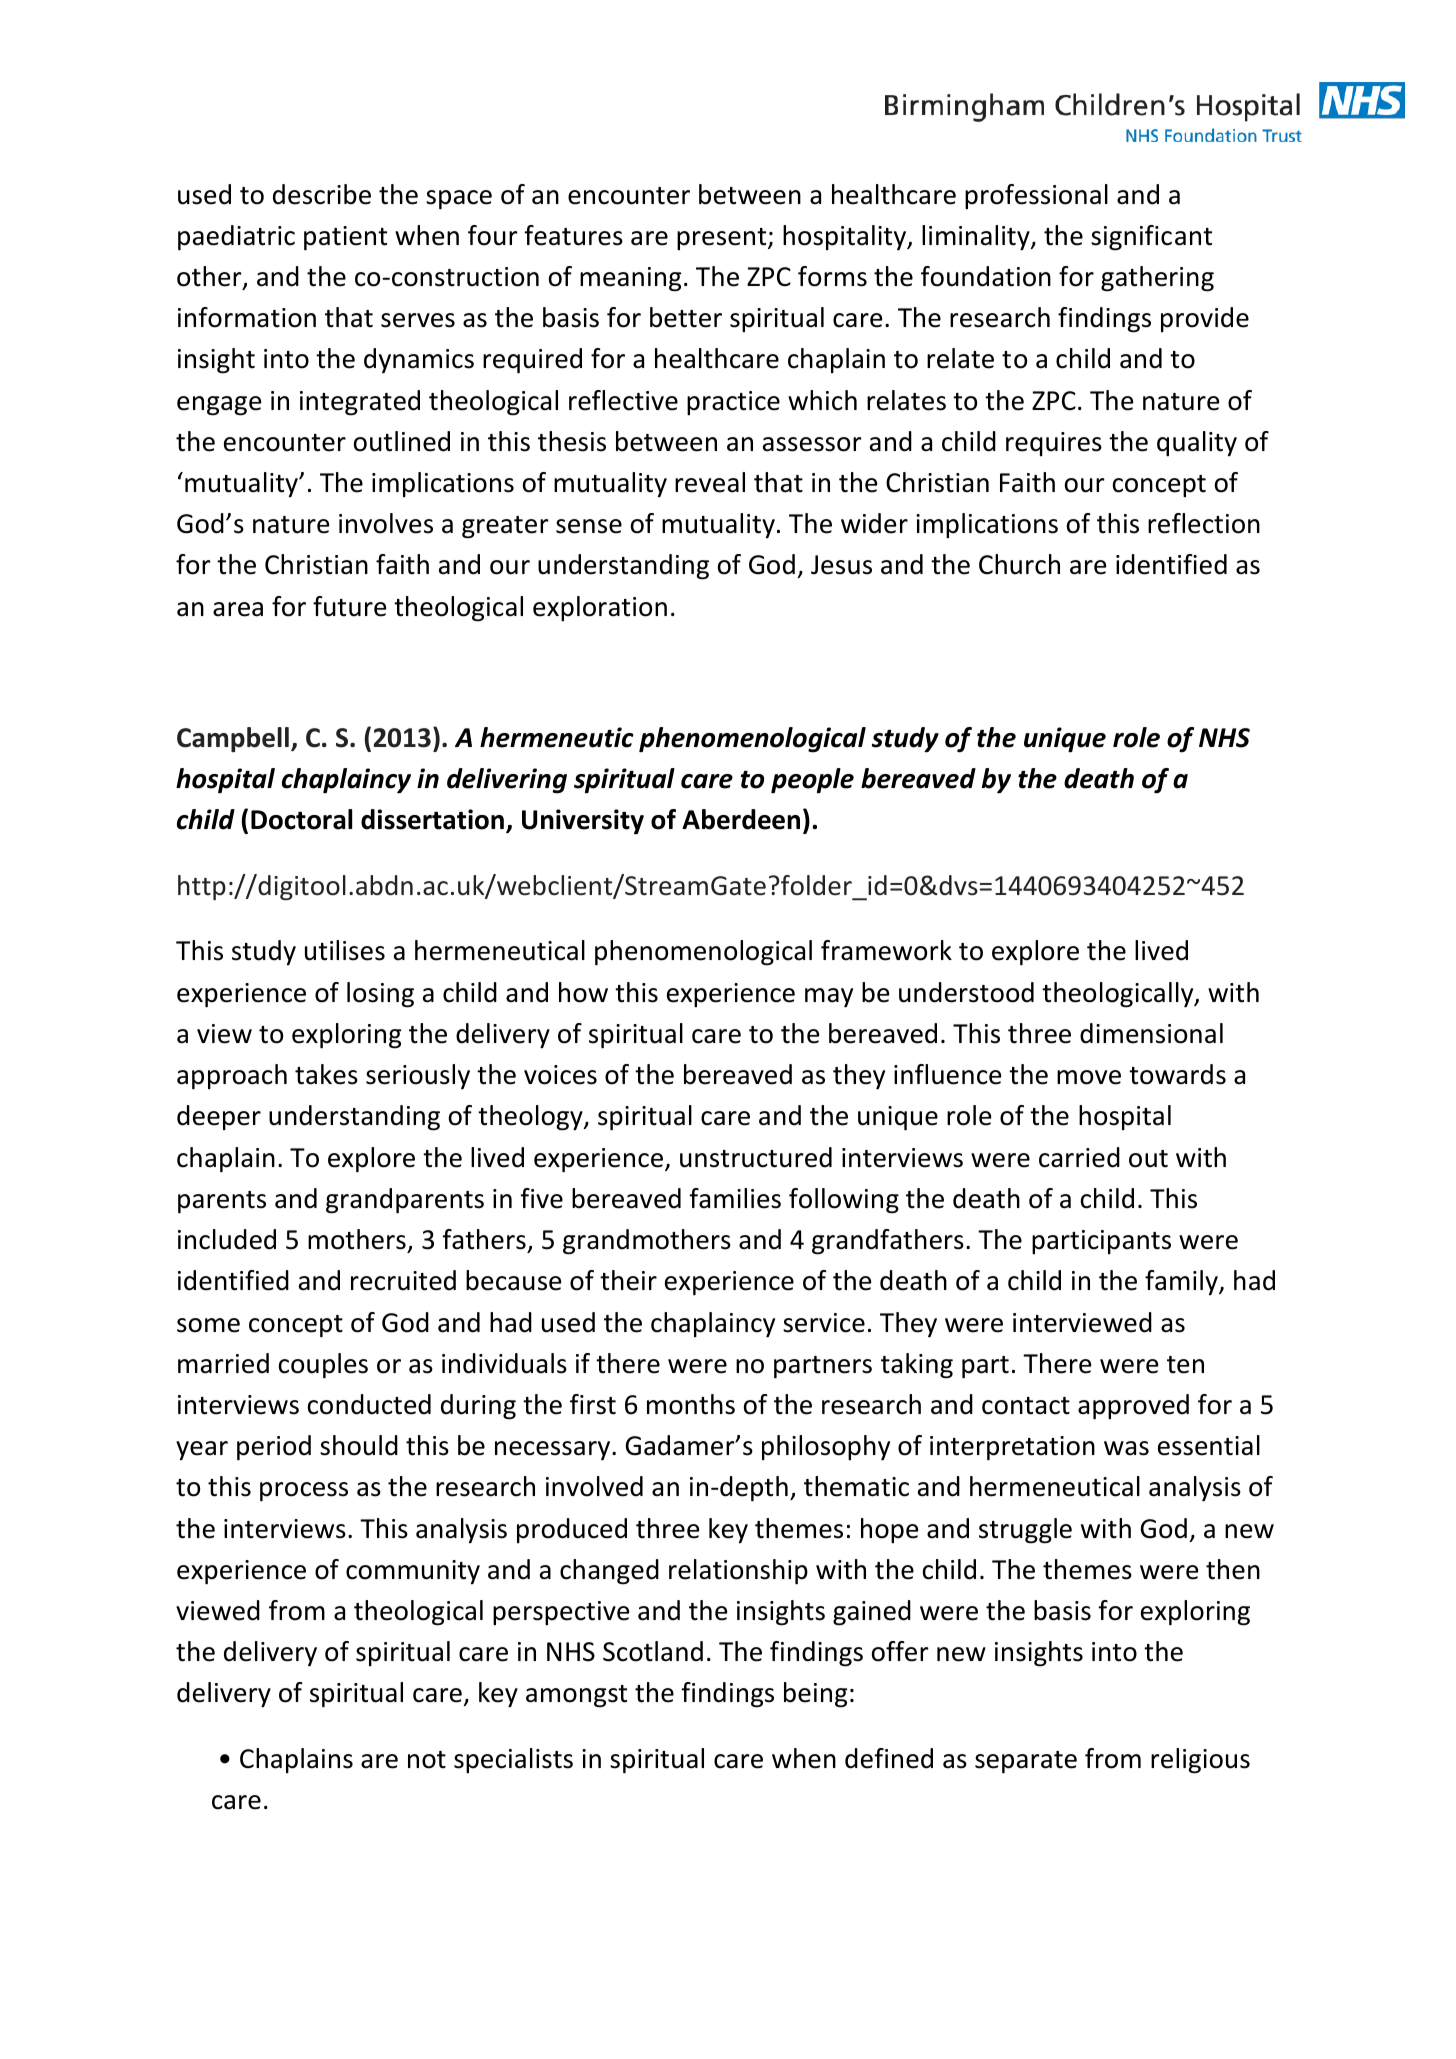 This document has height=2059, width=1456. Describe the element at coordinates (723, 239) in the document. I see `present` at that location.
